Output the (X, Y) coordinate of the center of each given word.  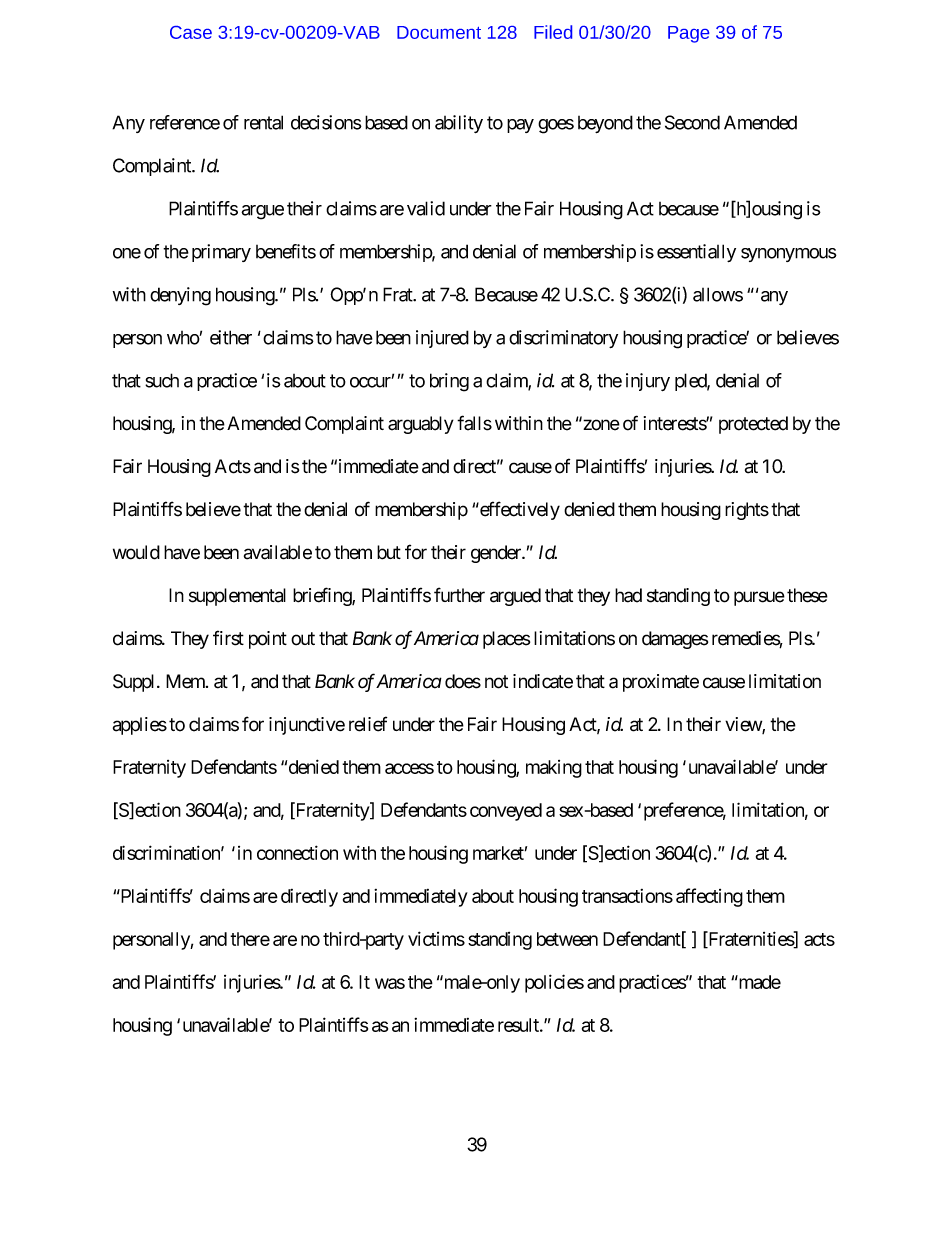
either (231, 337)
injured (442, 339)
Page (688, 34)
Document (439, 32)
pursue (759, 598)
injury (648, 382)
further (459, 595)
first (228, 638)
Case (191, 32)
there (250, 939)
